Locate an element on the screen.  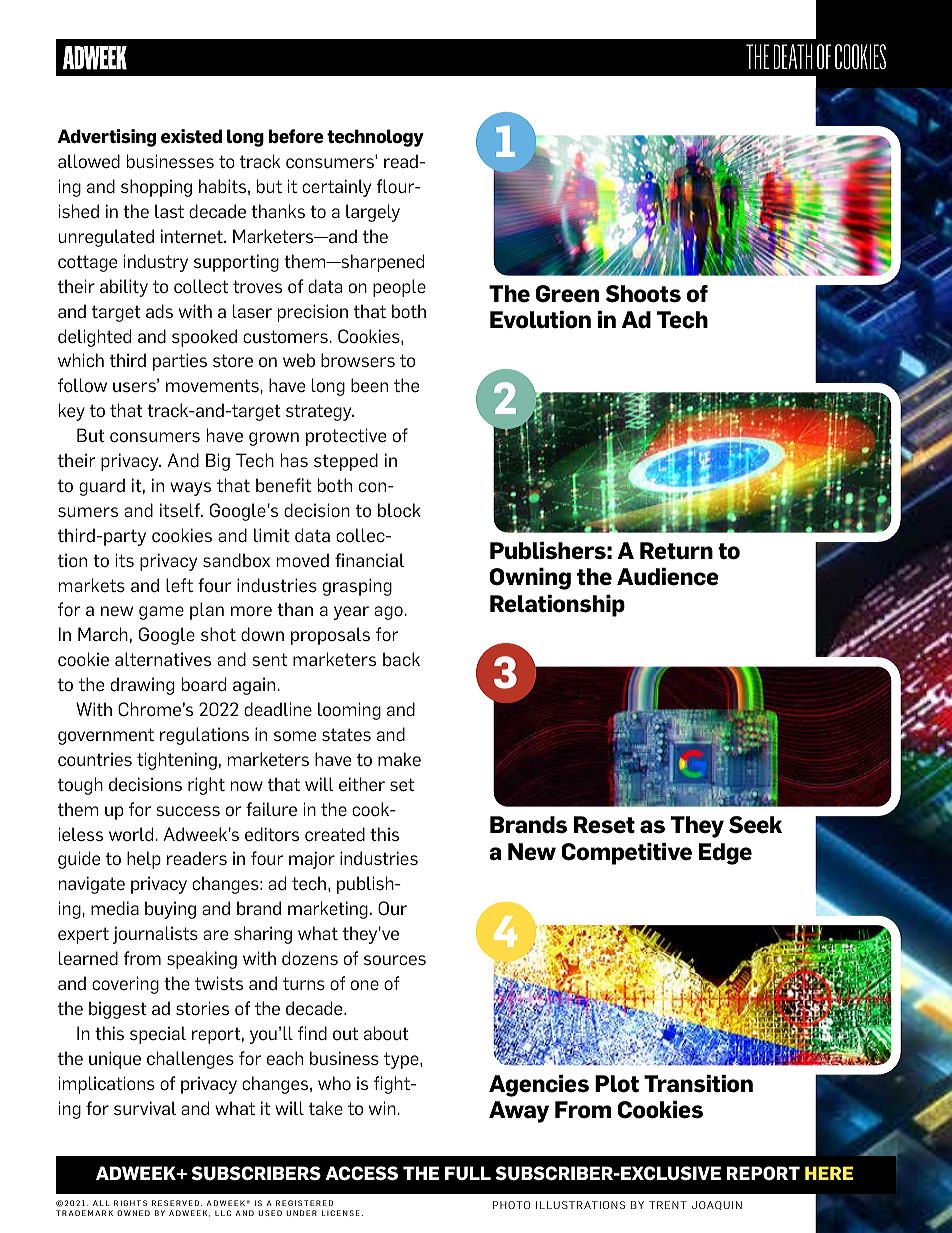
Seek is located at coordinates (755, 825).
